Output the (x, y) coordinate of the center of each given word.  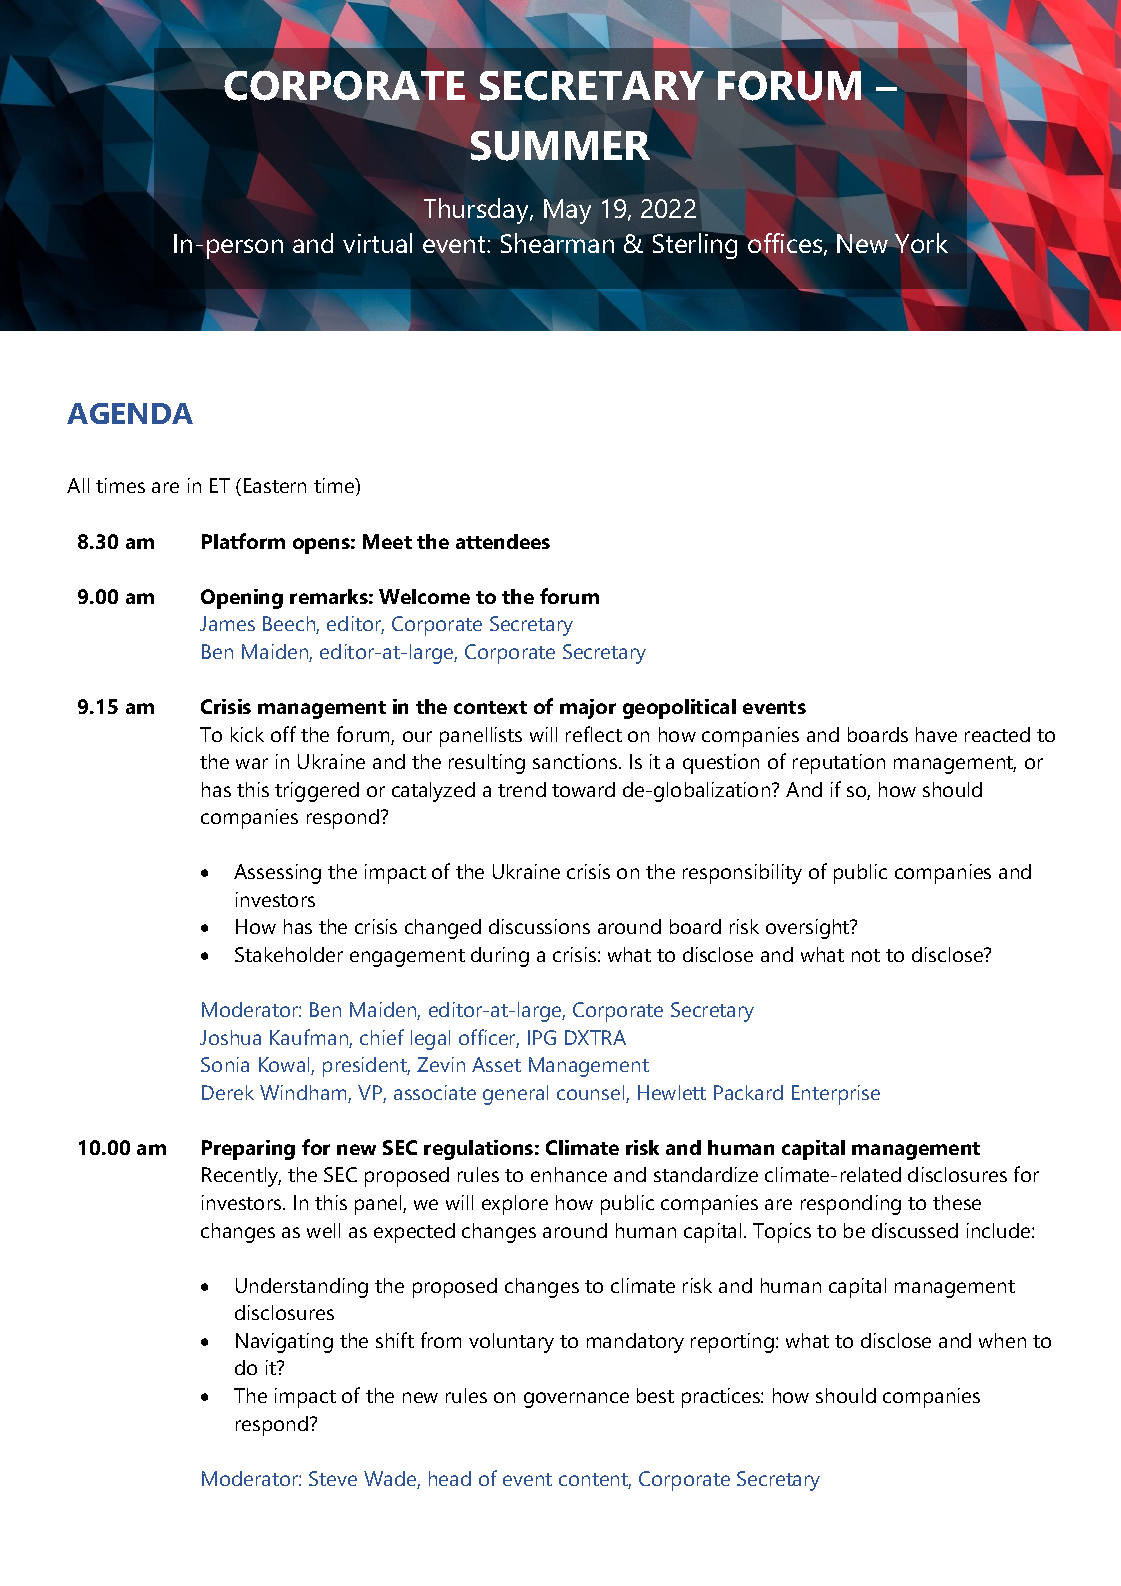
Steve (333, 1478)
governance (576, 1400)
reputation (839, 764)
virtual (377, 243)
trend (522, 789)
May (567, 211)
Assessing (277, 874)
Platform (243, 541)
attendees (503, 541)
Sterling (697, 245)
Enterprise (836, 1095)
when (1002, 1340)
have (936, 734)
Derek (228, 1092)
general (515, 1095)
